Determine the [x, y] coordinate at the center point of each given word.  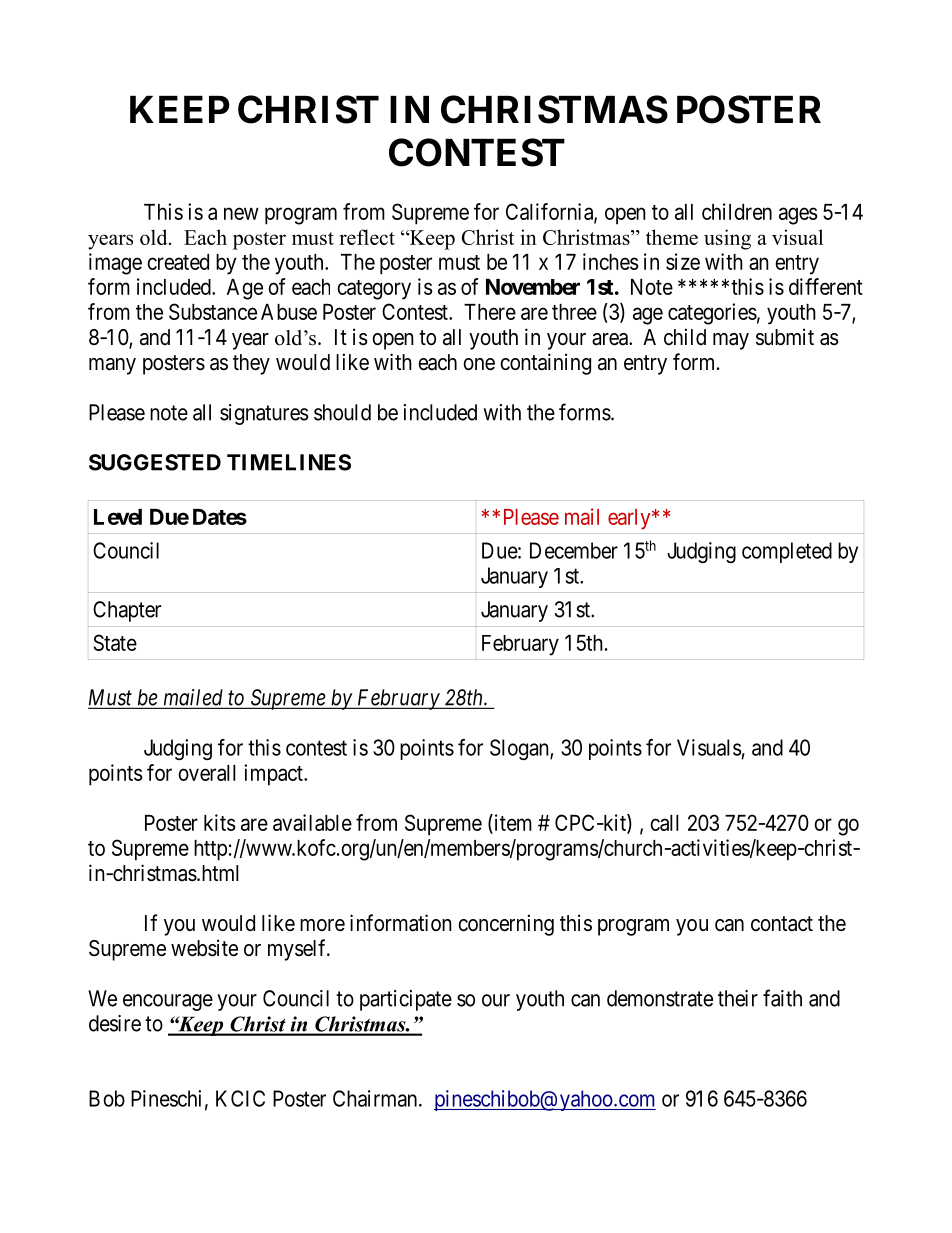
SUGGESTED [155, 462]
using [727, 239]
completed [787, 552]
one [479, 364]
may [731, 341]
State [115, 642]
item [512, 822]
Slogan [520, 749]
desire [115, 1023]
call [664, 823]
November [533, 287]
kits [220, 822]
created [178, 262]
